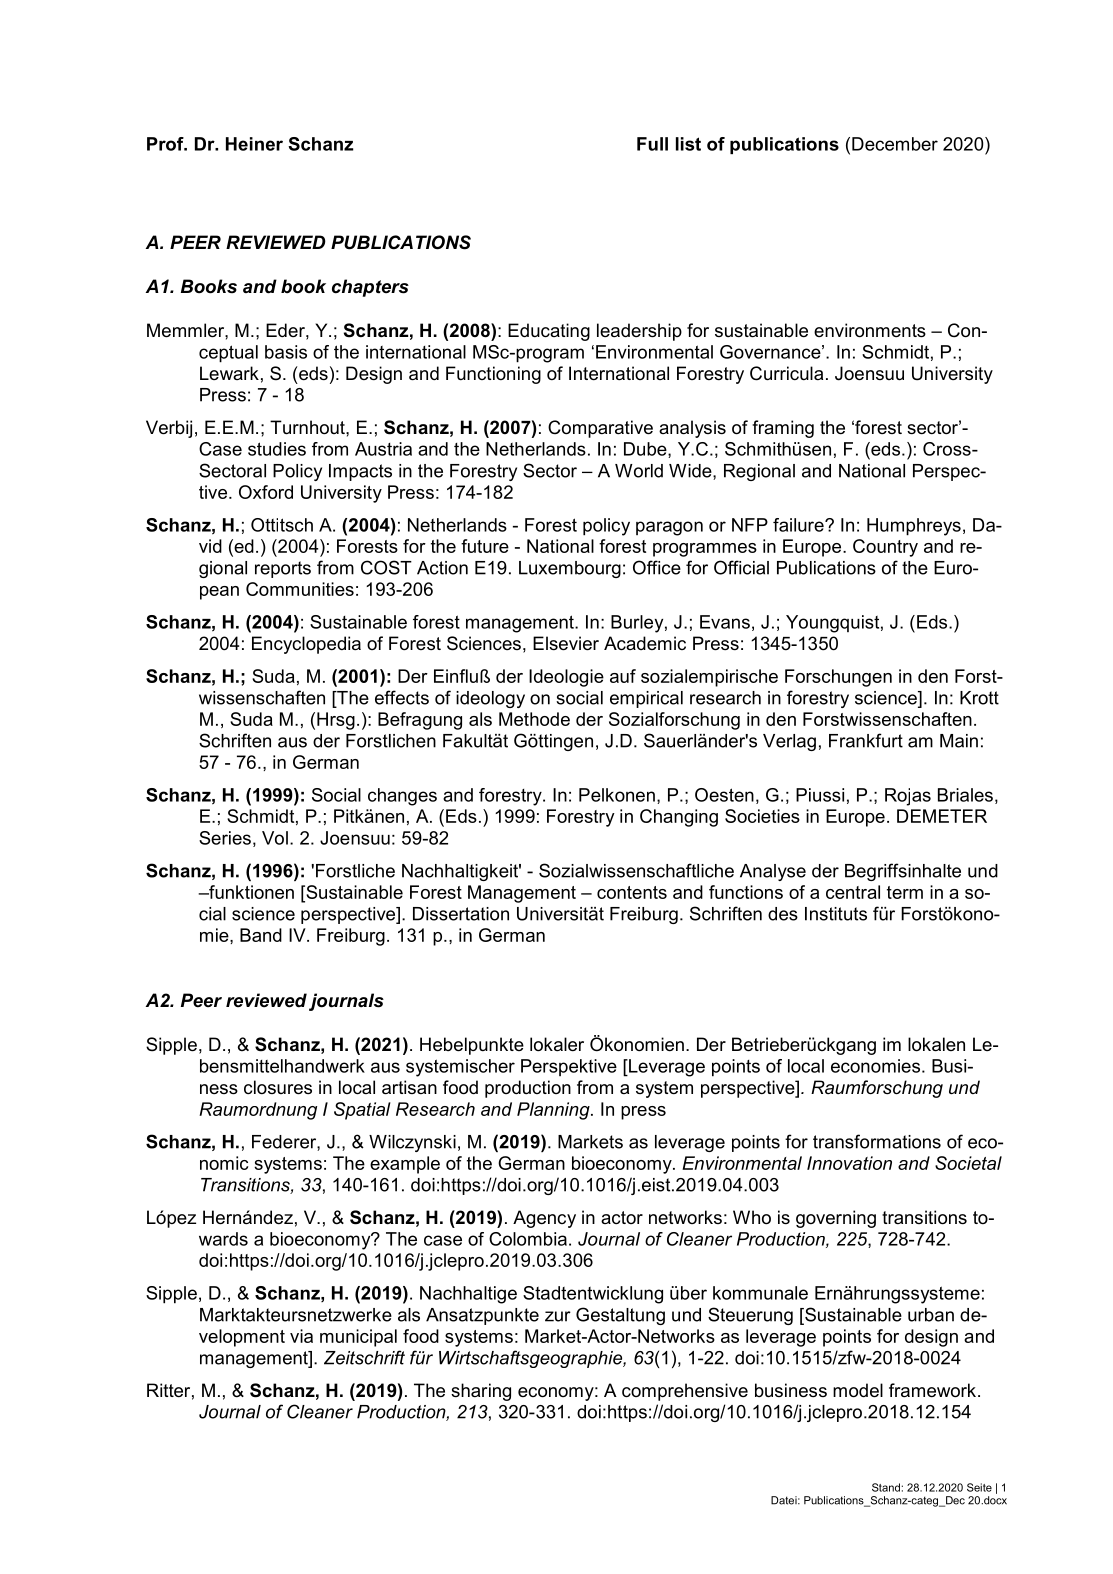  Describe the element at coordinates (895, 144) in the image. I see `December` at that location.
